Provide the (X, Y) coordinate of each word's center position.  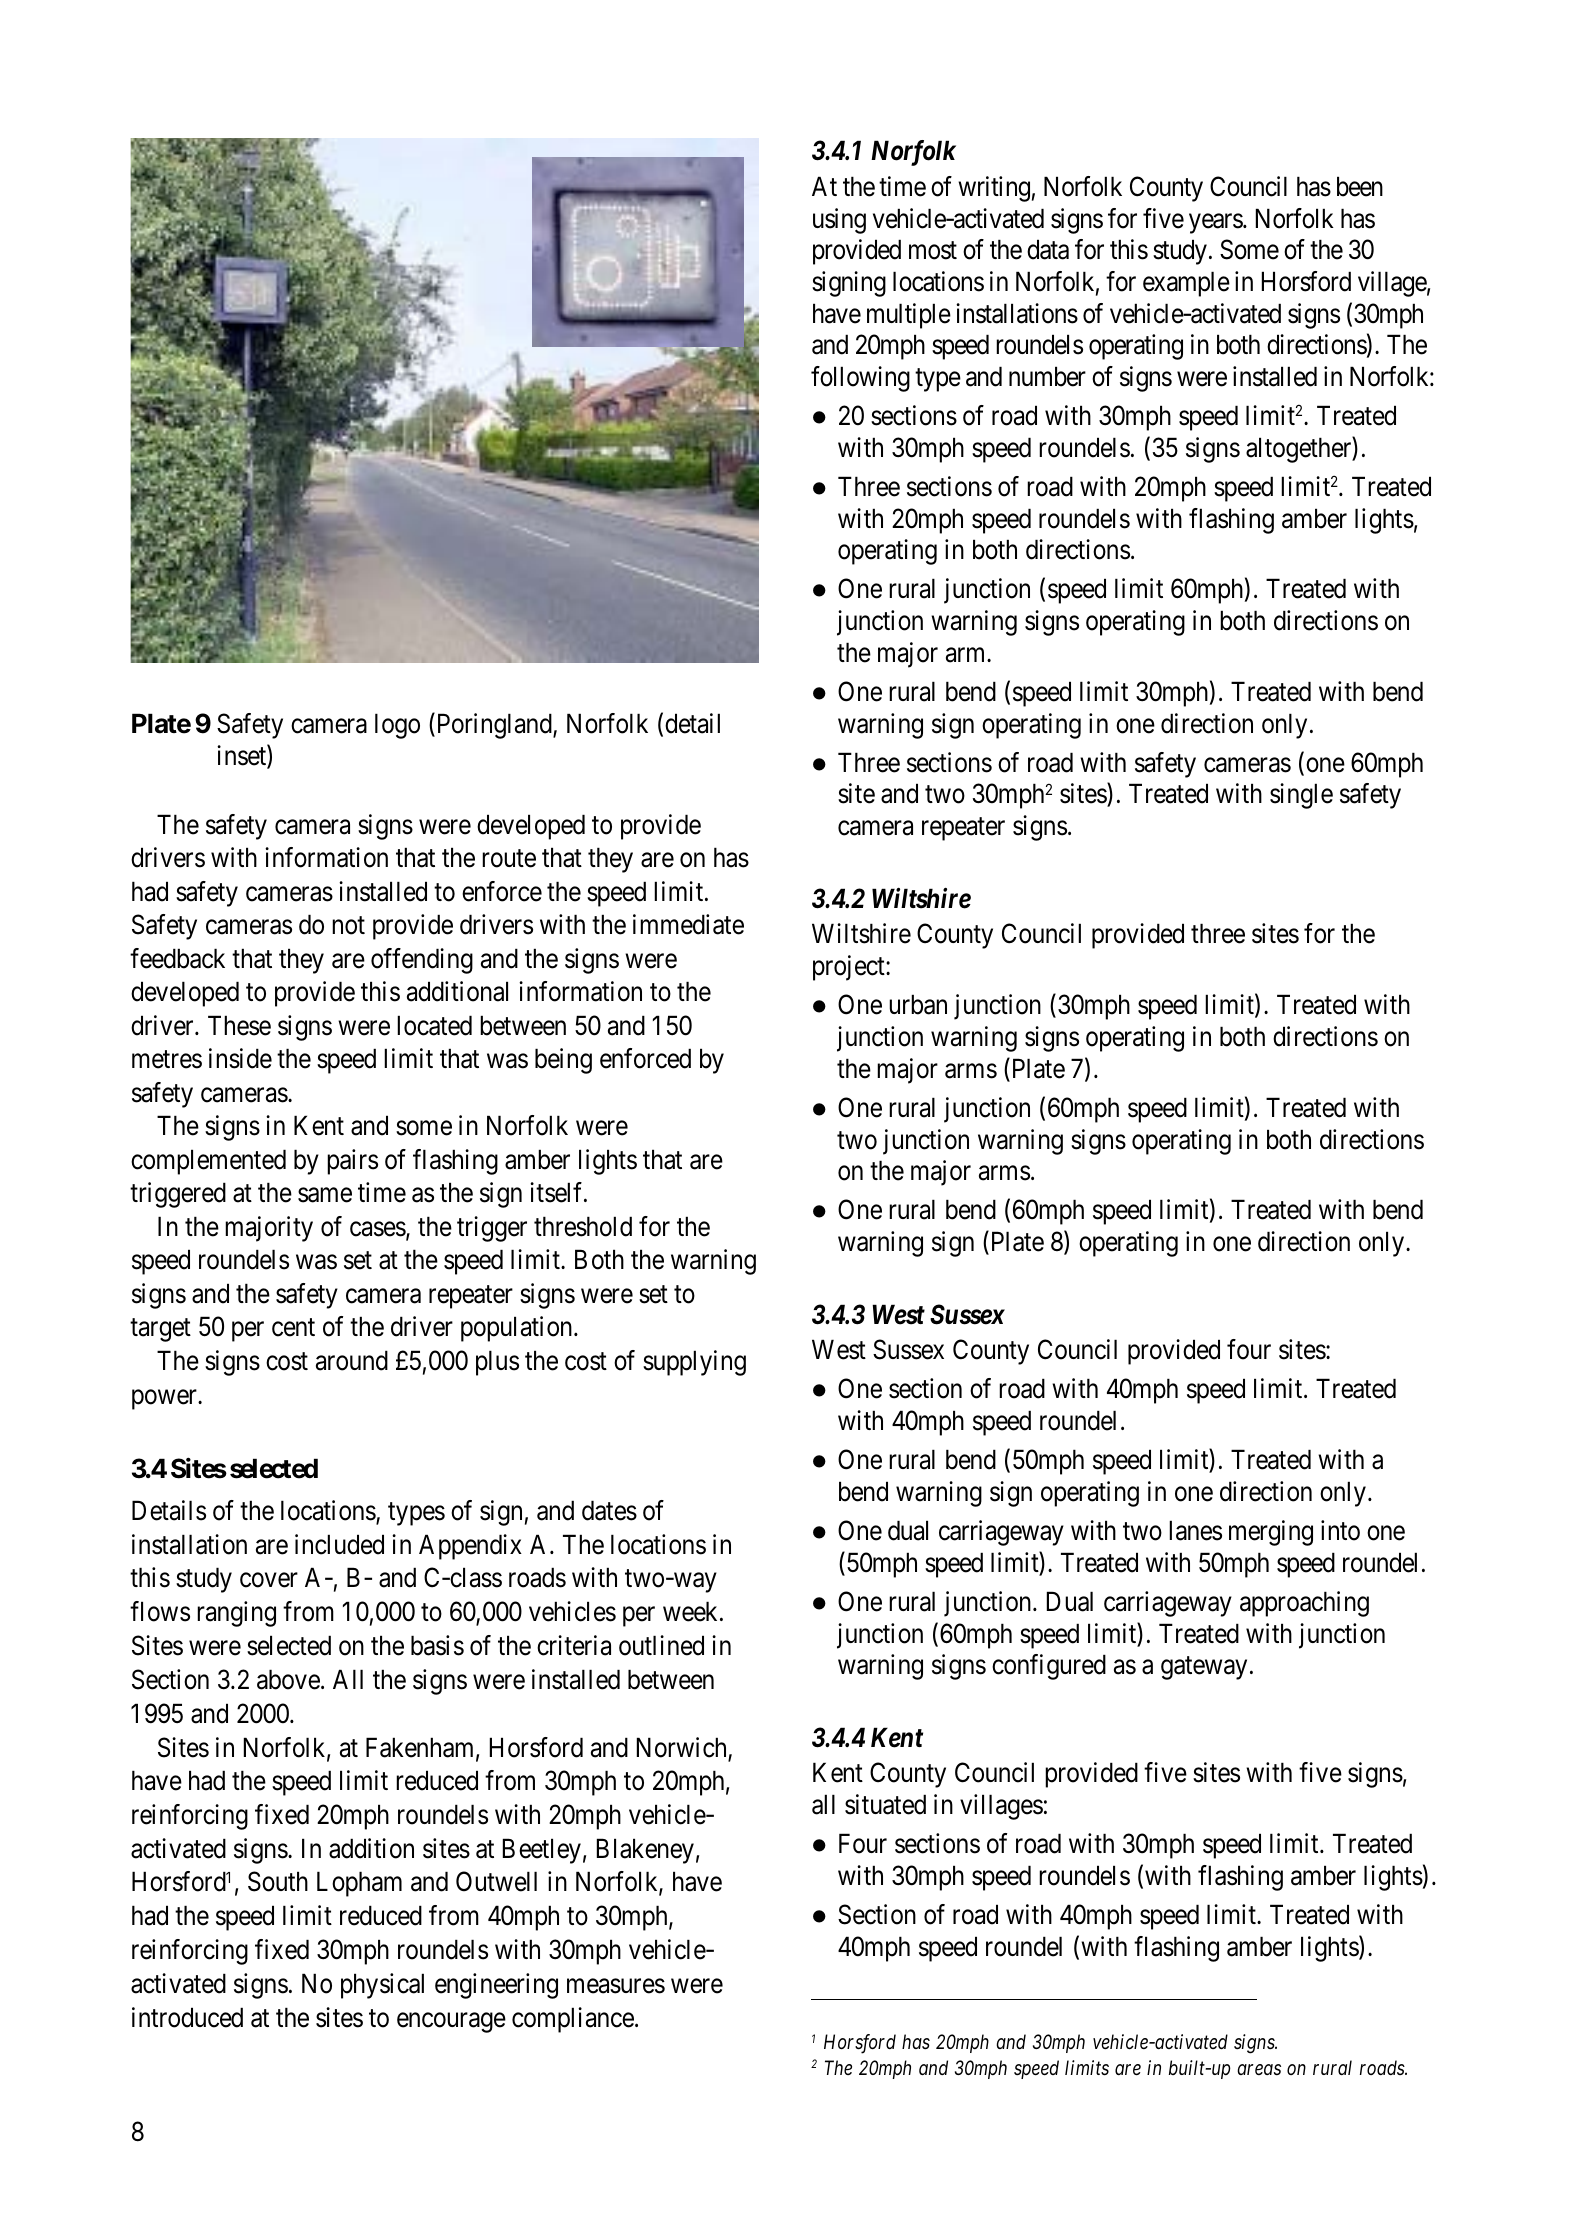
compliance (573, 2020)
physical (382, 1986)
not (348, 926)
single (1301, 796)
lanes (1195, 1530)
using (839, 221)
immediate (688, 924)
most (933, 251)
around (352, 1360)
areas (1259, 2069)
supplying (694, 1363)
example (1186, 284)
